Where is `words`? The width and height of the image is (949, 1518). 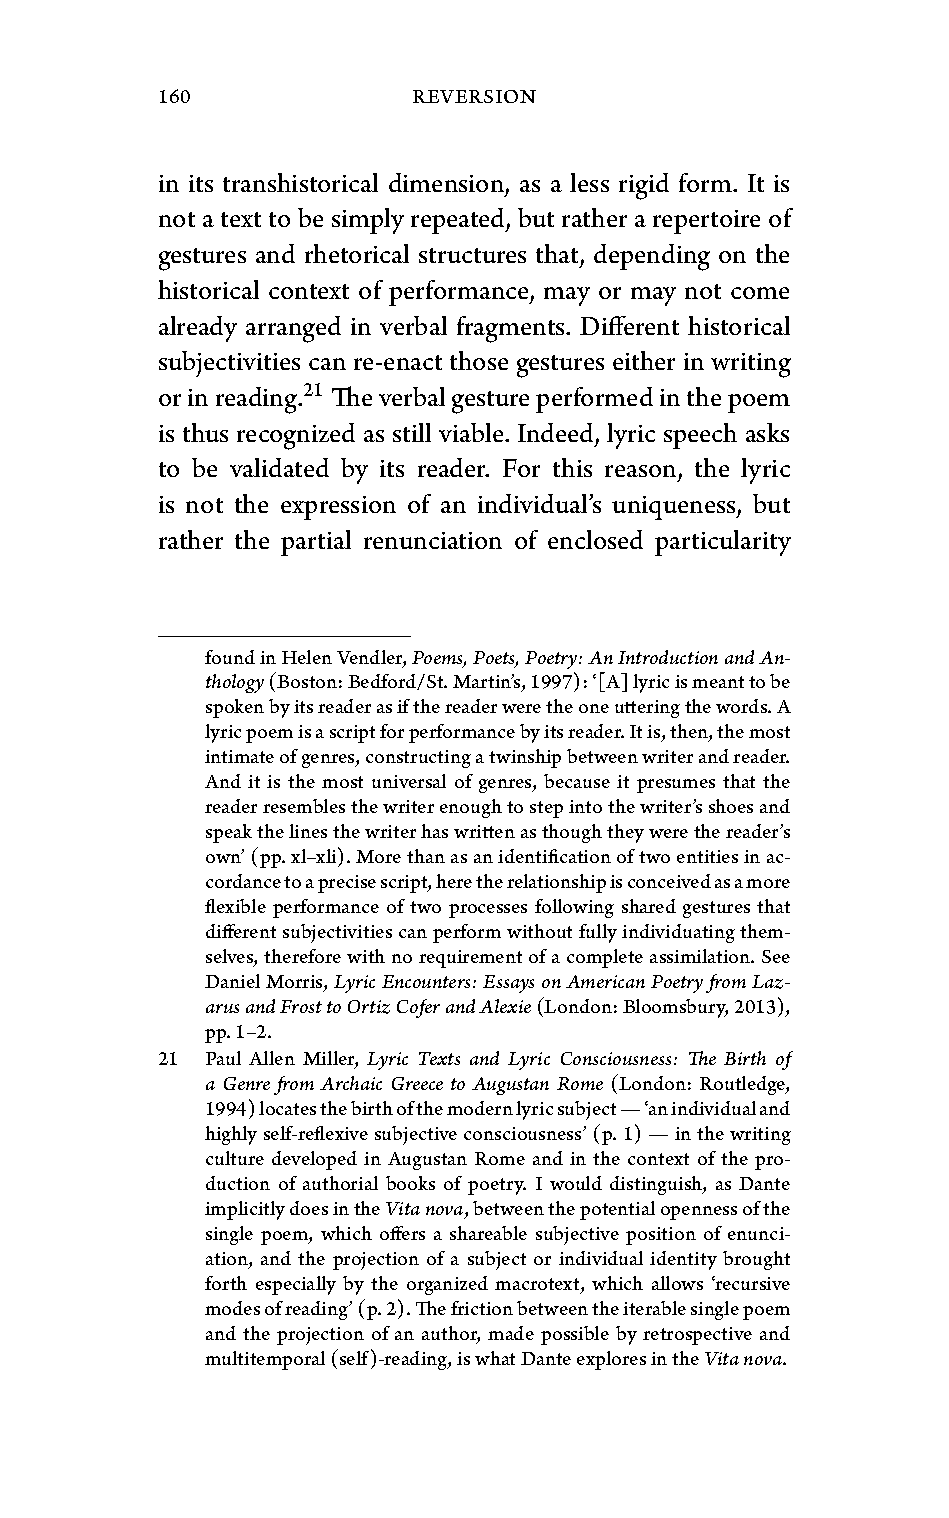
words is located at coordinates (742, 706).
